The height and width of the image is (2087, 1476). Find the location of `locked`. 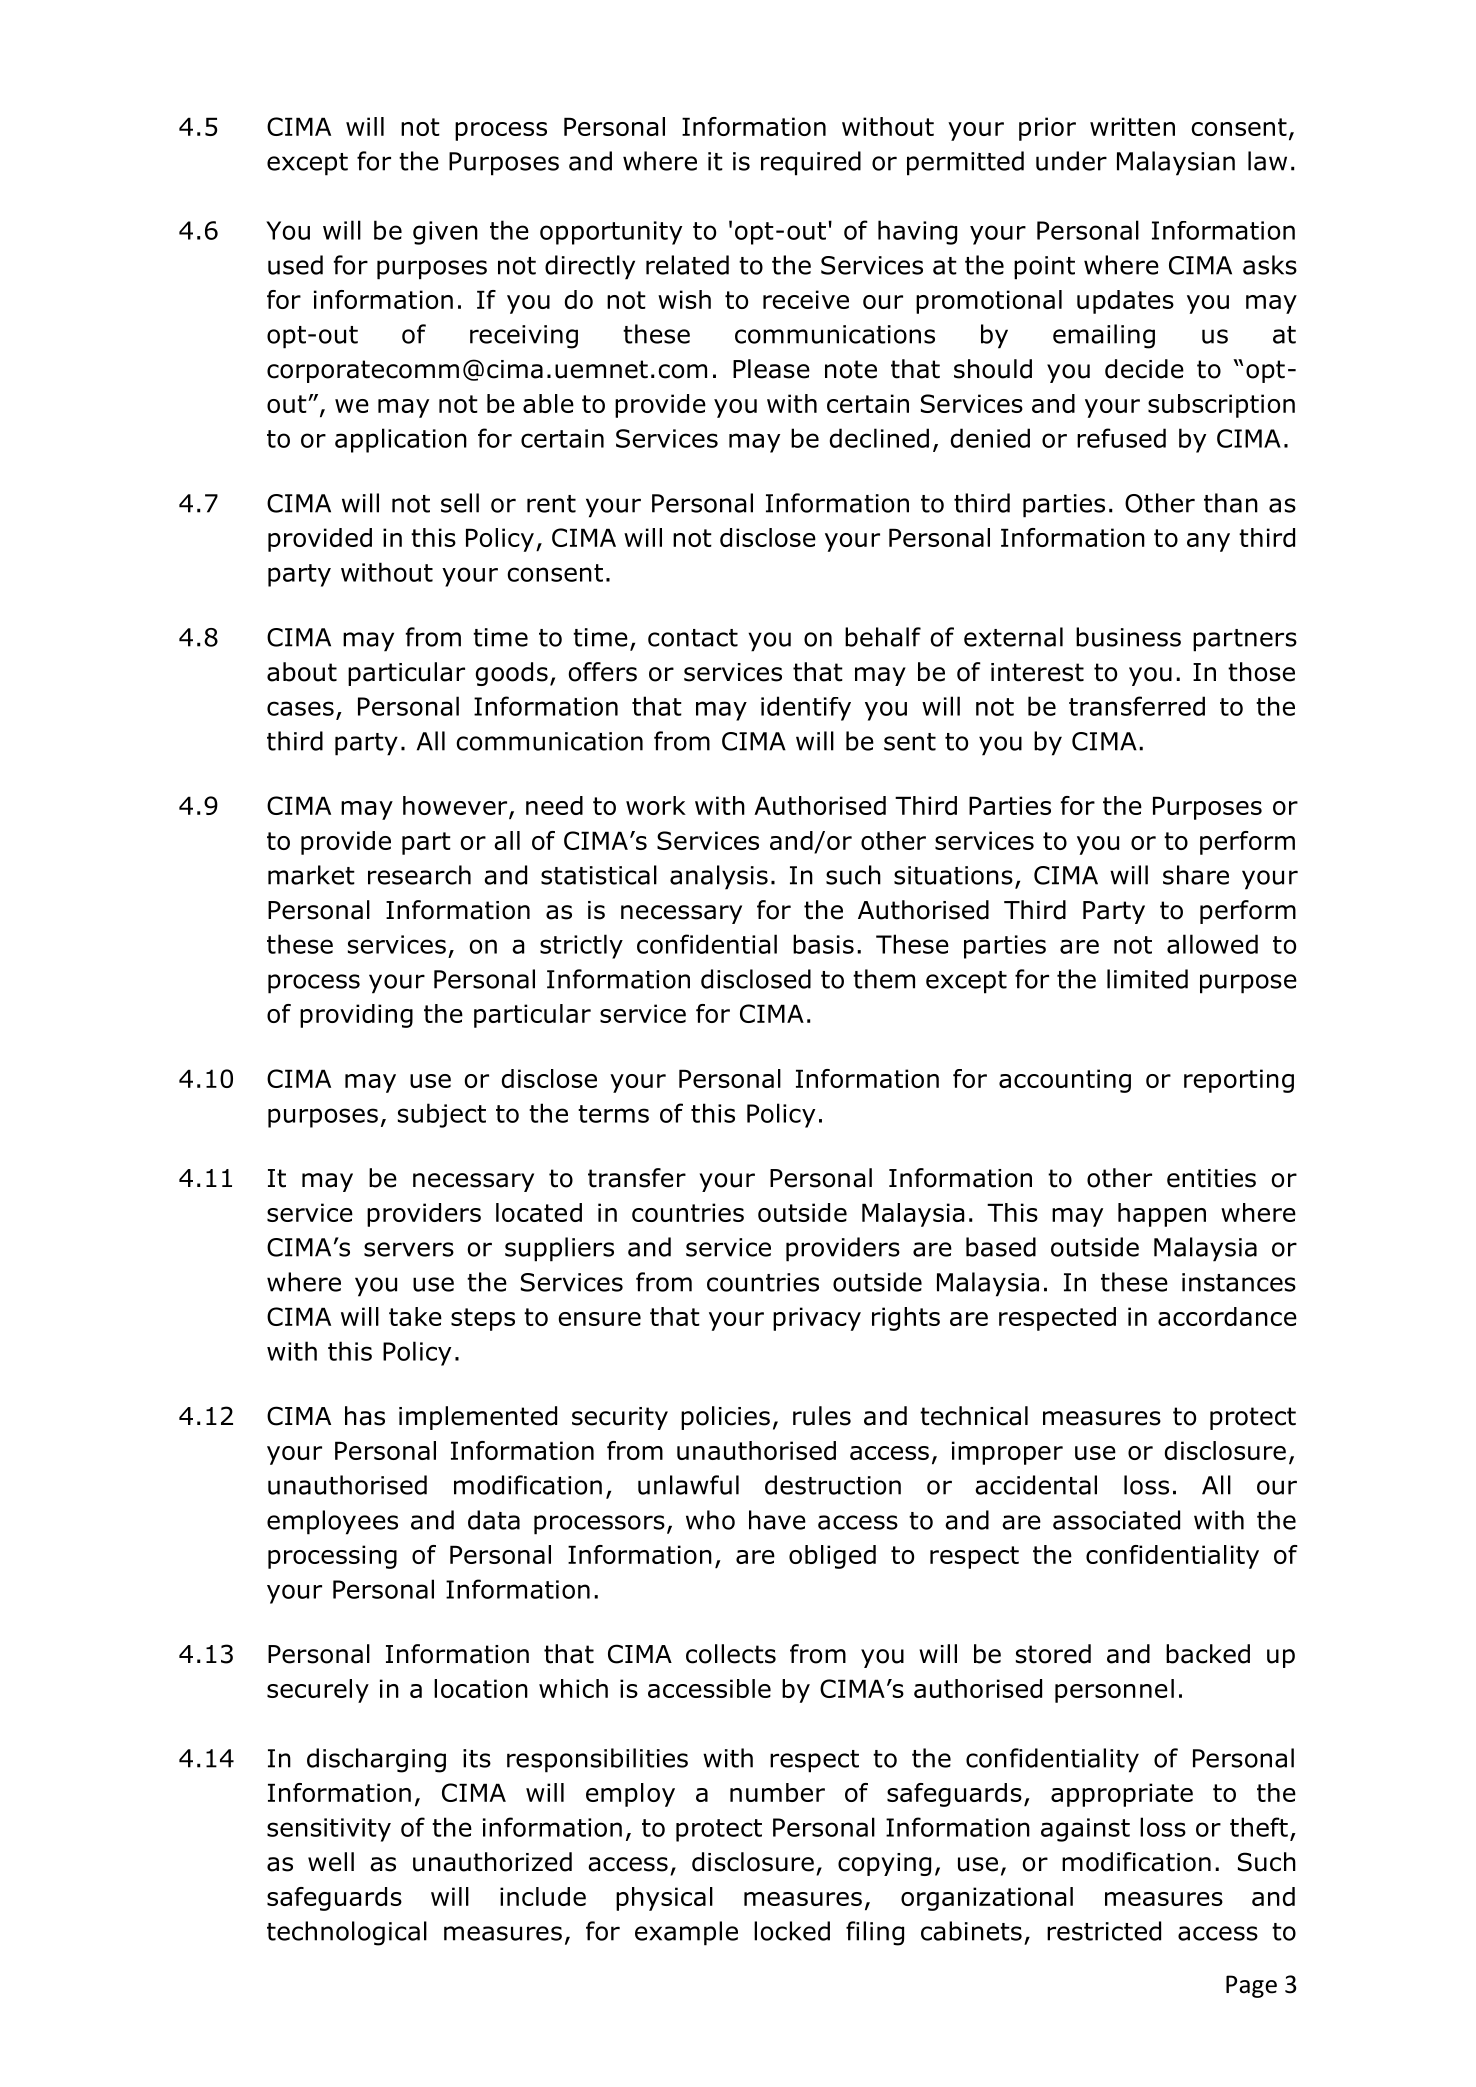

locked is located at coordinates (792, 1931).
